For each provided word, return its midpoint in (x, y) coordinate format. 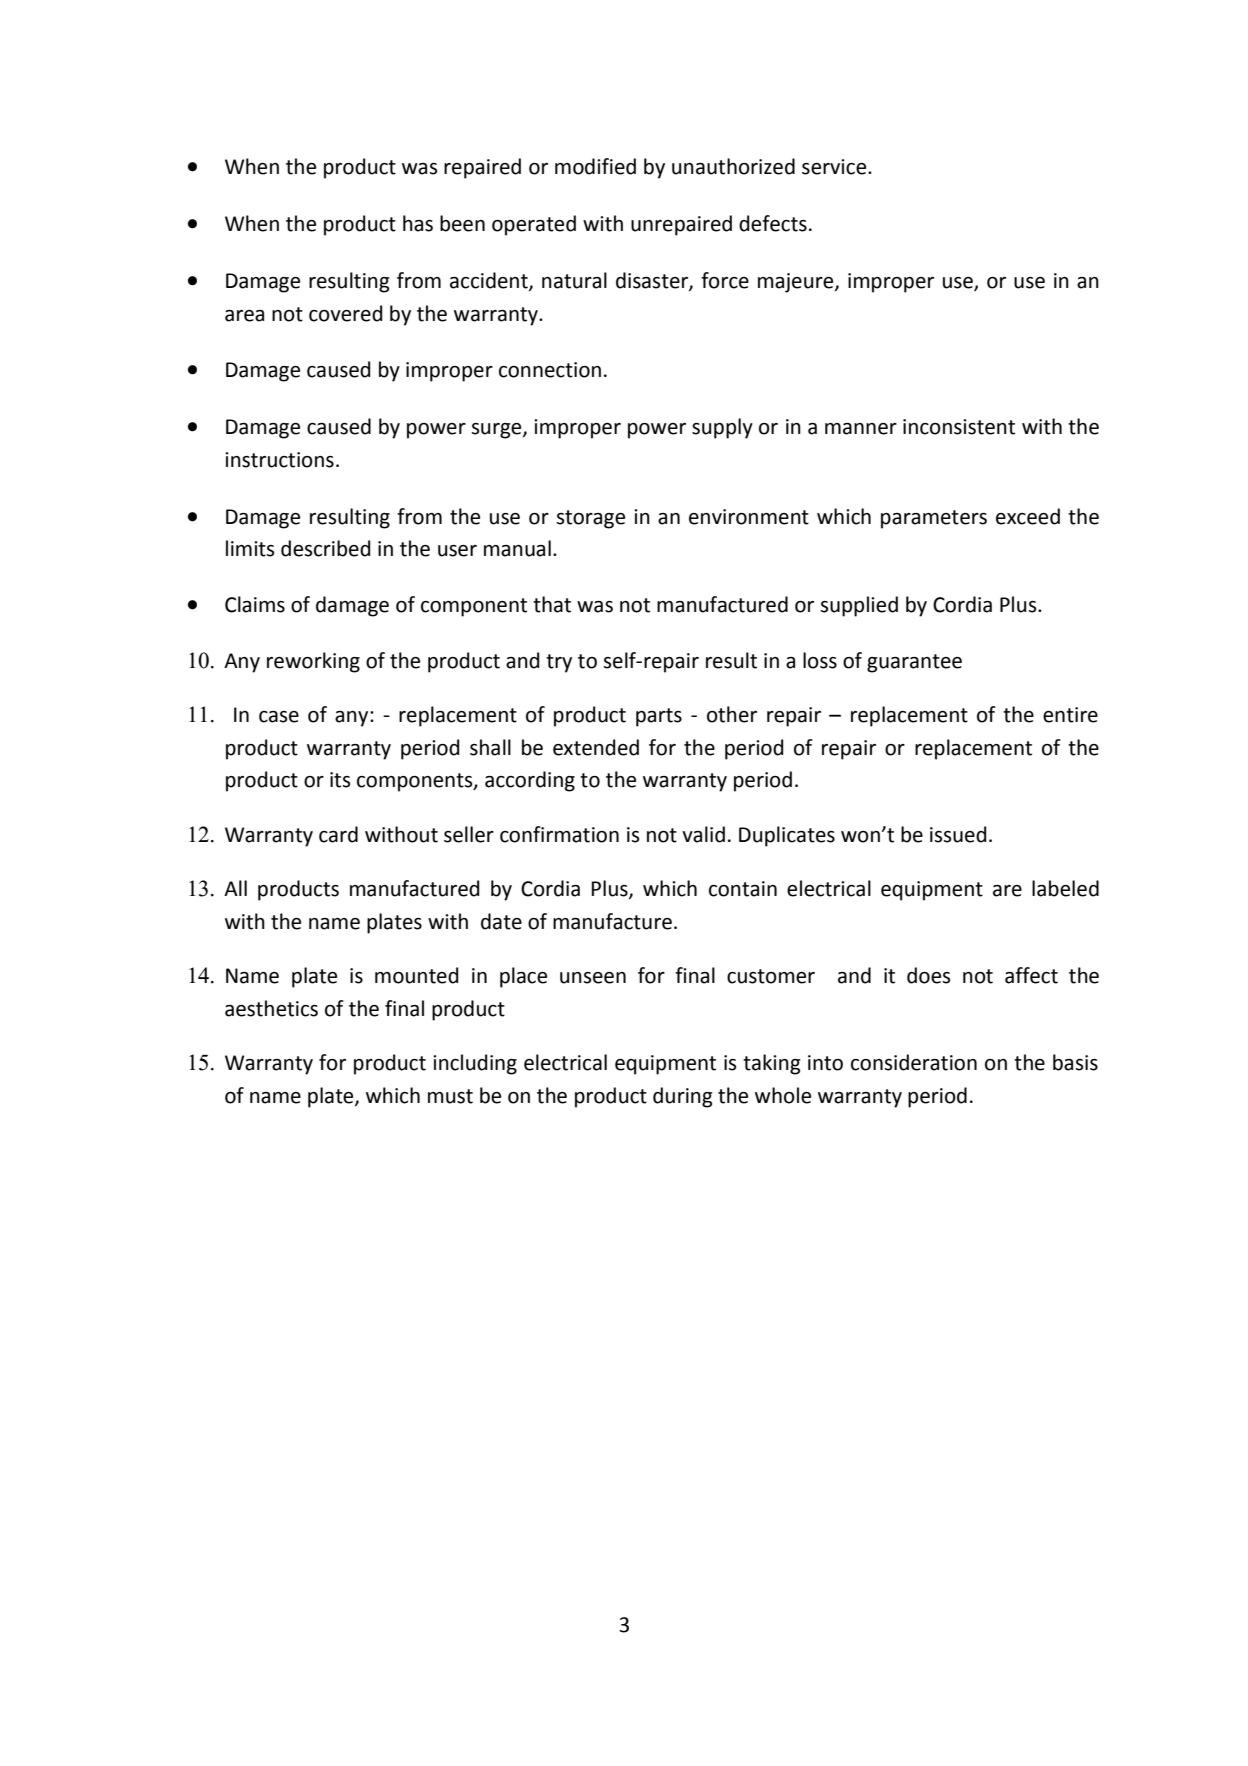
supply (722, 428)
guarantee (914, 663)
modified (595, 166)
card (338, 834)
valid (703, 834)
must (450, 1096)
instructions (279, 460)
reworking (313, 662)
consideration (914, 1062)
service (835, 167)
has (418, 223)
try (559, 663)
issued (958, 834)
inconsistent (959, 427)
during (683, 1097)
